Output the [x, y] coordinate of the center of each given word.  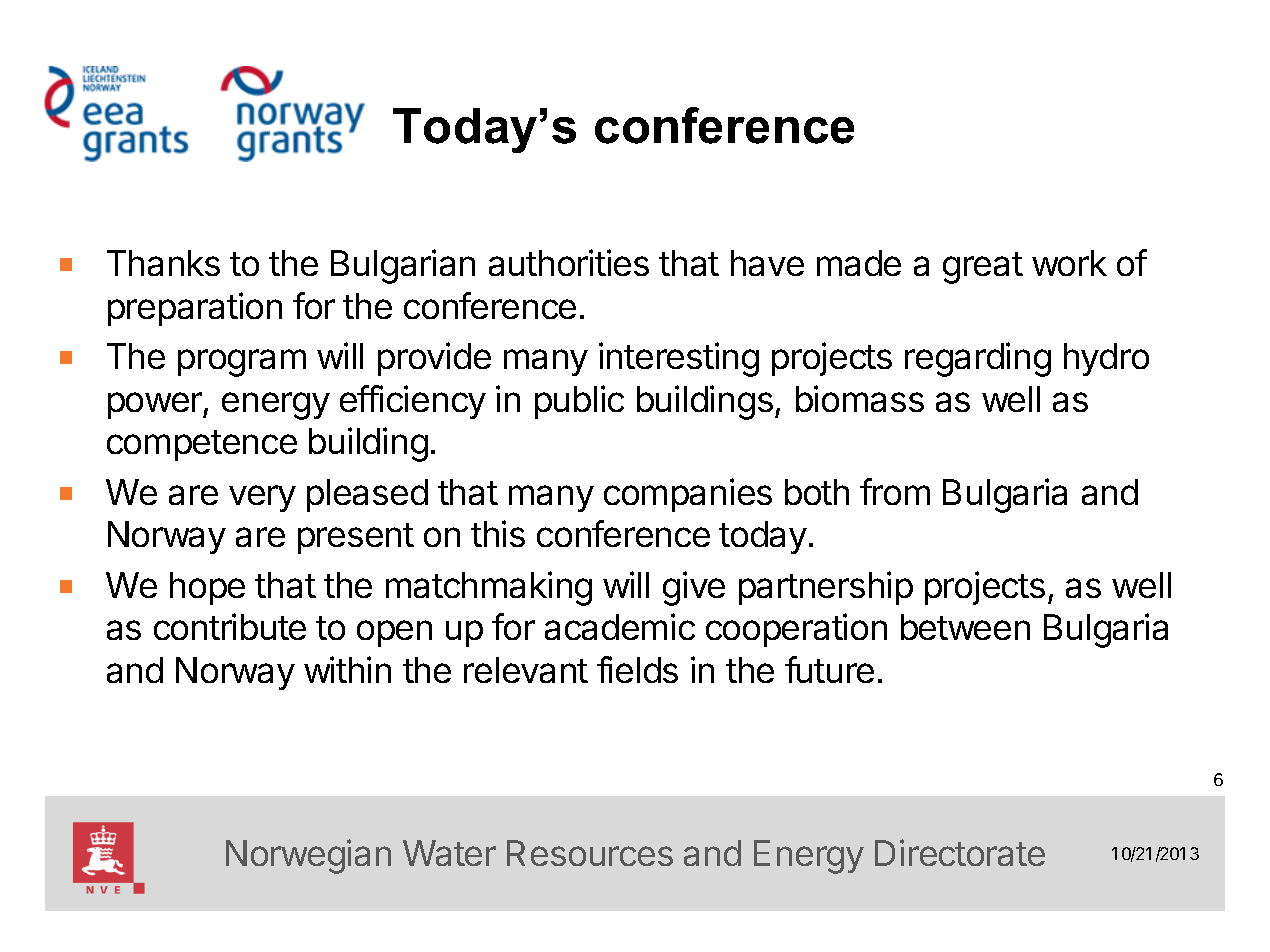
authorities [569, 262]
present [356, 538]
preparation [195, 309]
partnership [826, 588]
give [694, 588]
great [983, 268]
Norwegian [308, 856]
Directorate [960, 852]
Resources [590, 853]
